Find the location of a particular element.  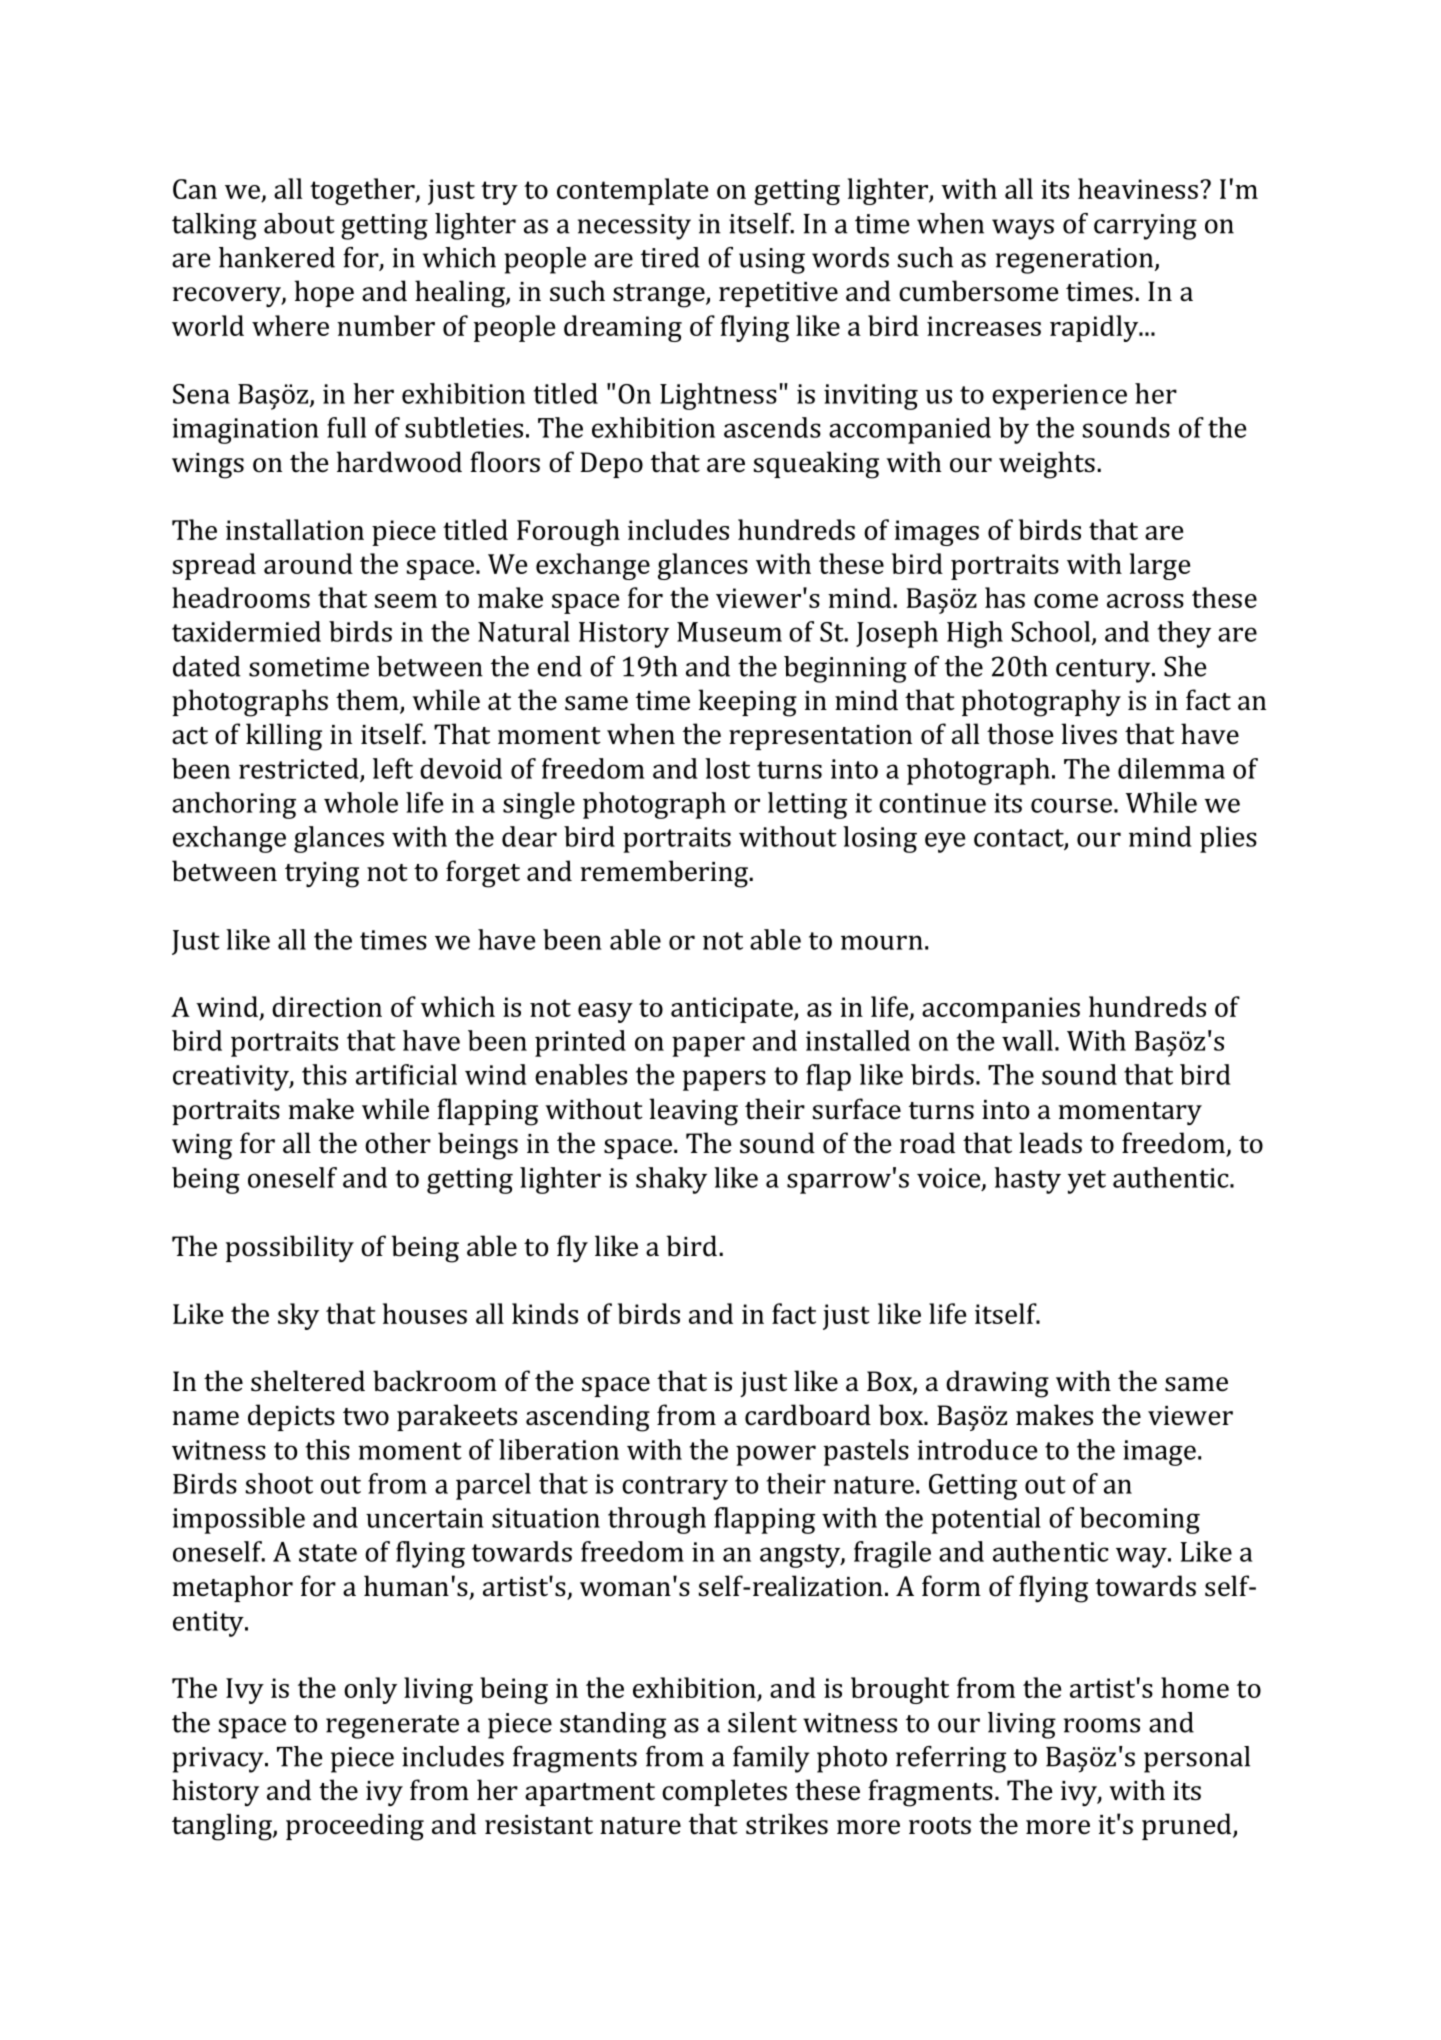

proceeding is located at coordinates (355, 1827).
